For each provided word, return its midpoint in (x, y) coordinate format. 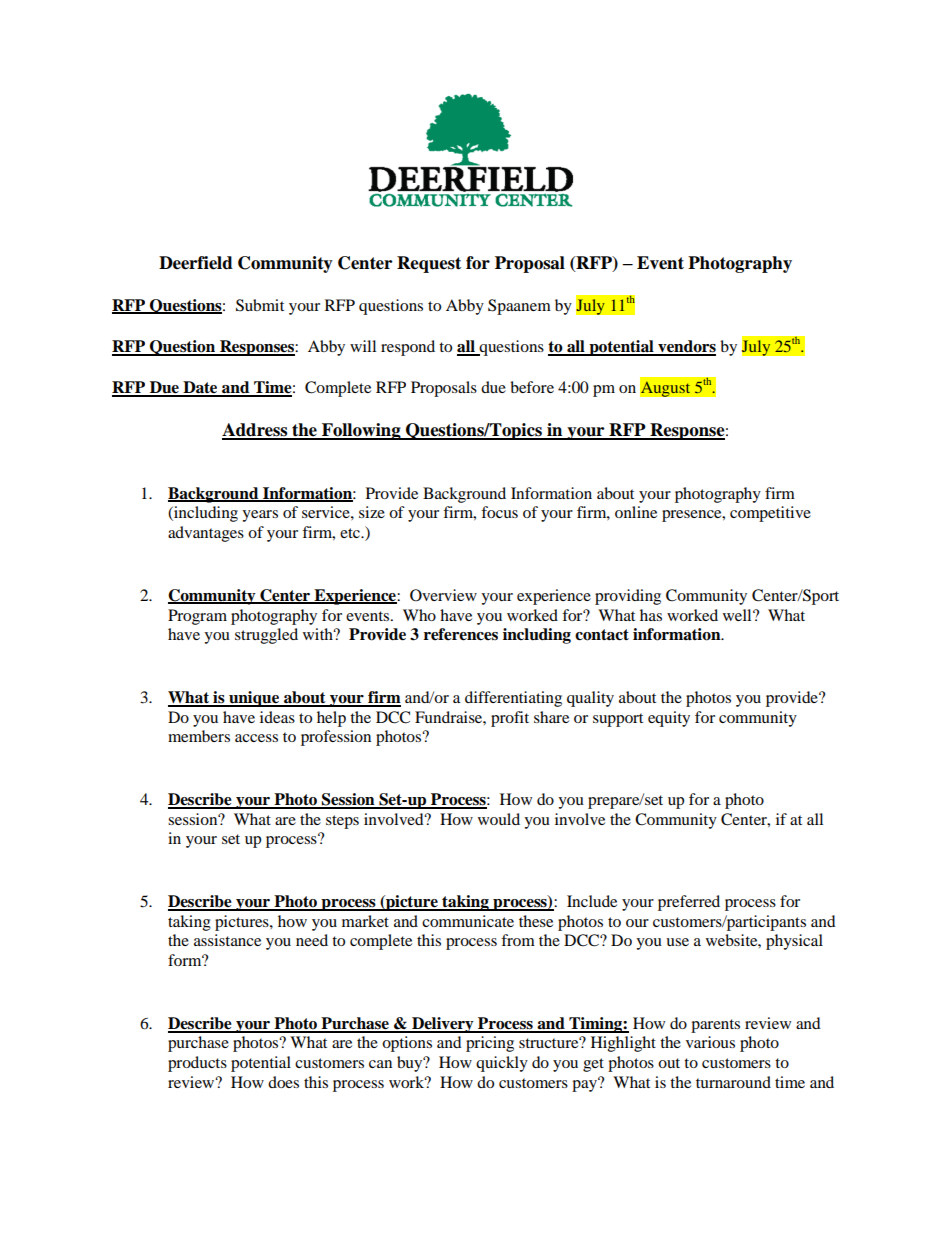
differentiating (513, 699)
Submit (260, 305)
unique (254, 699)
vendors (686, 347)
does (283, 1082)
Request (429, 264)
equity (669, 719)
